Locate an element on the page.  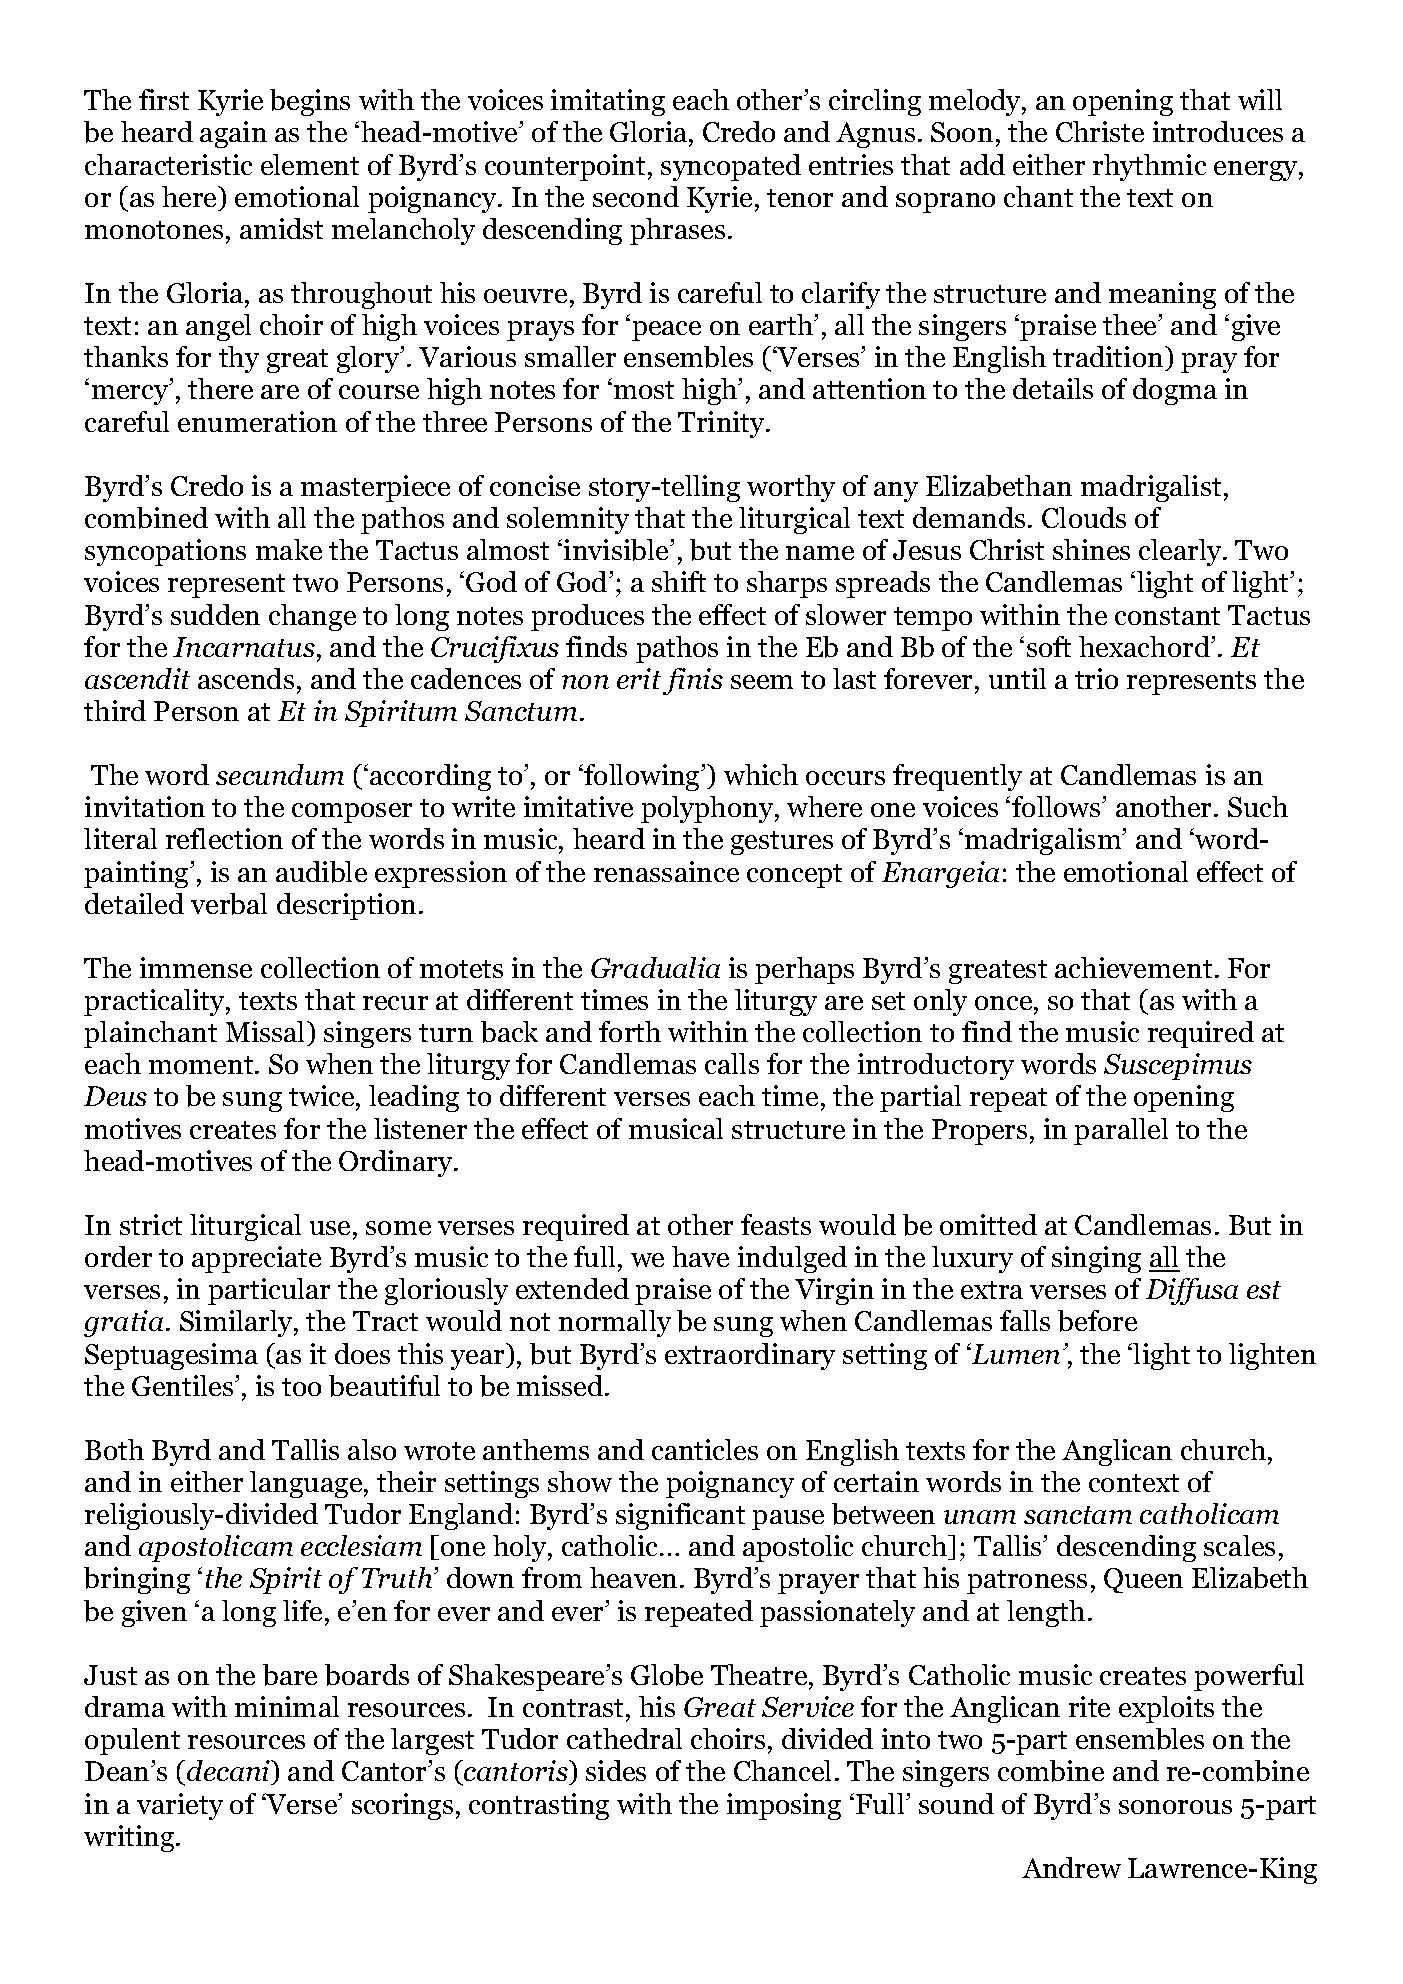
trio is located at coordinates (1096, 678).
